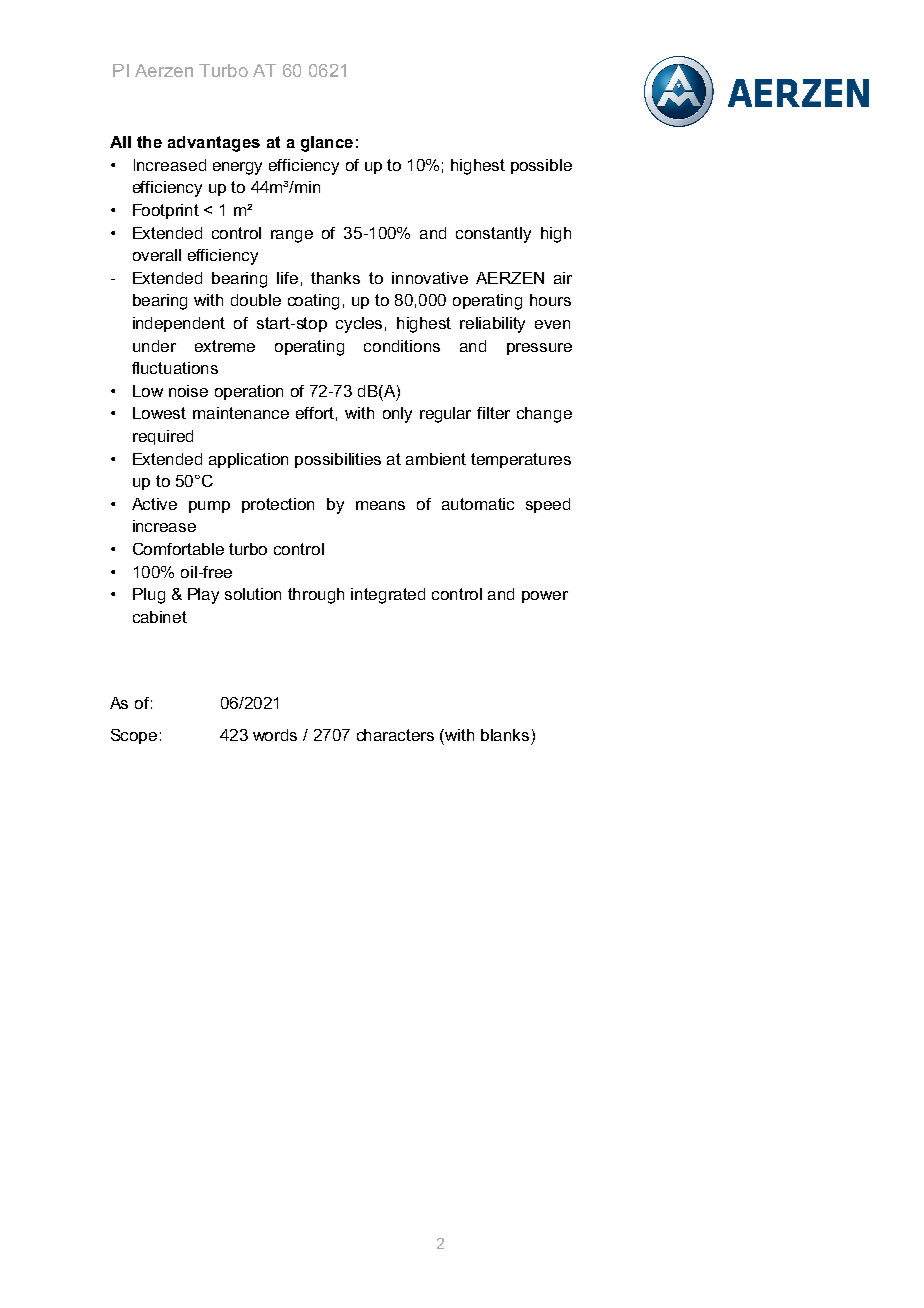  I want to click on Scope, so click(134, 736).
